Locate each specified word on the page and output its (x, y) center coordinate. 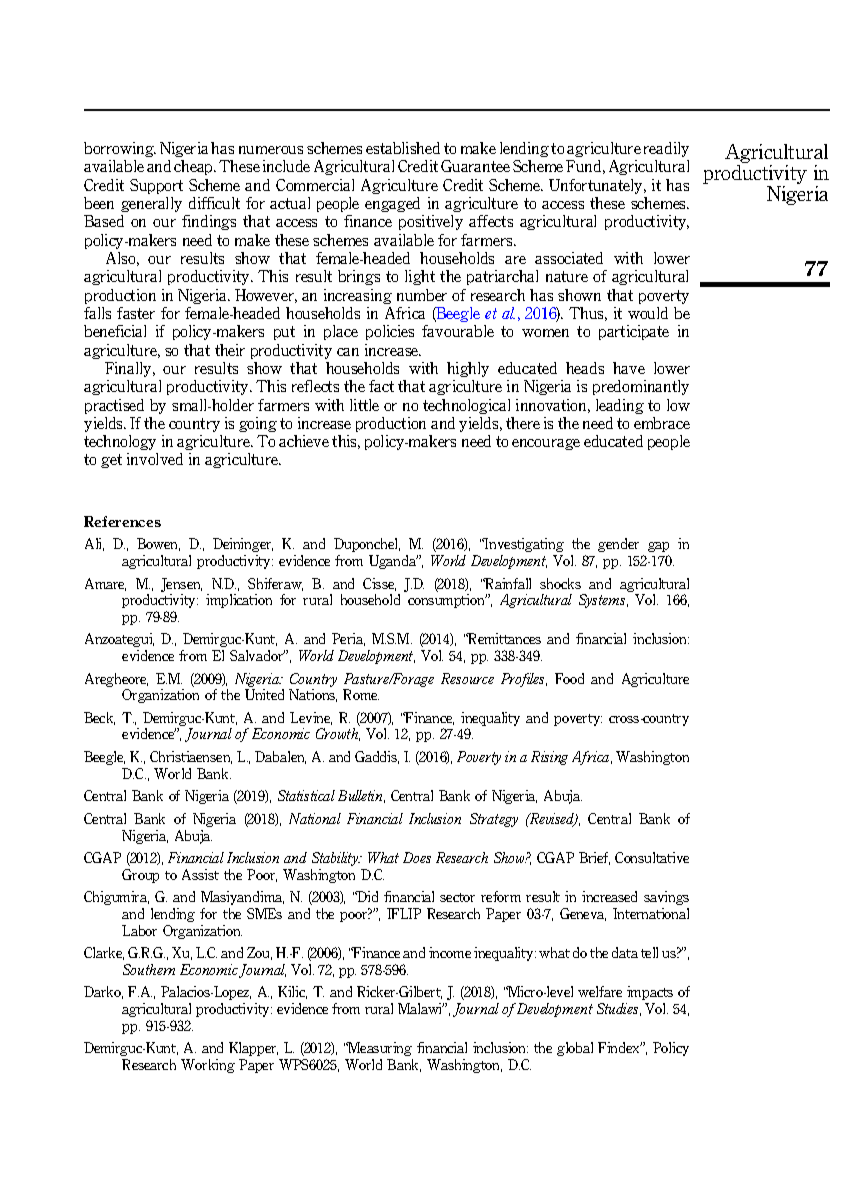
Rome (361, 694)
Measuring (379, 1049)
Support (156, 186)
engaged (392, 204)
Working (208, 1066)
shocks (560, 583)
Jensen (181, 585)
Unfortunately (597, 186)
